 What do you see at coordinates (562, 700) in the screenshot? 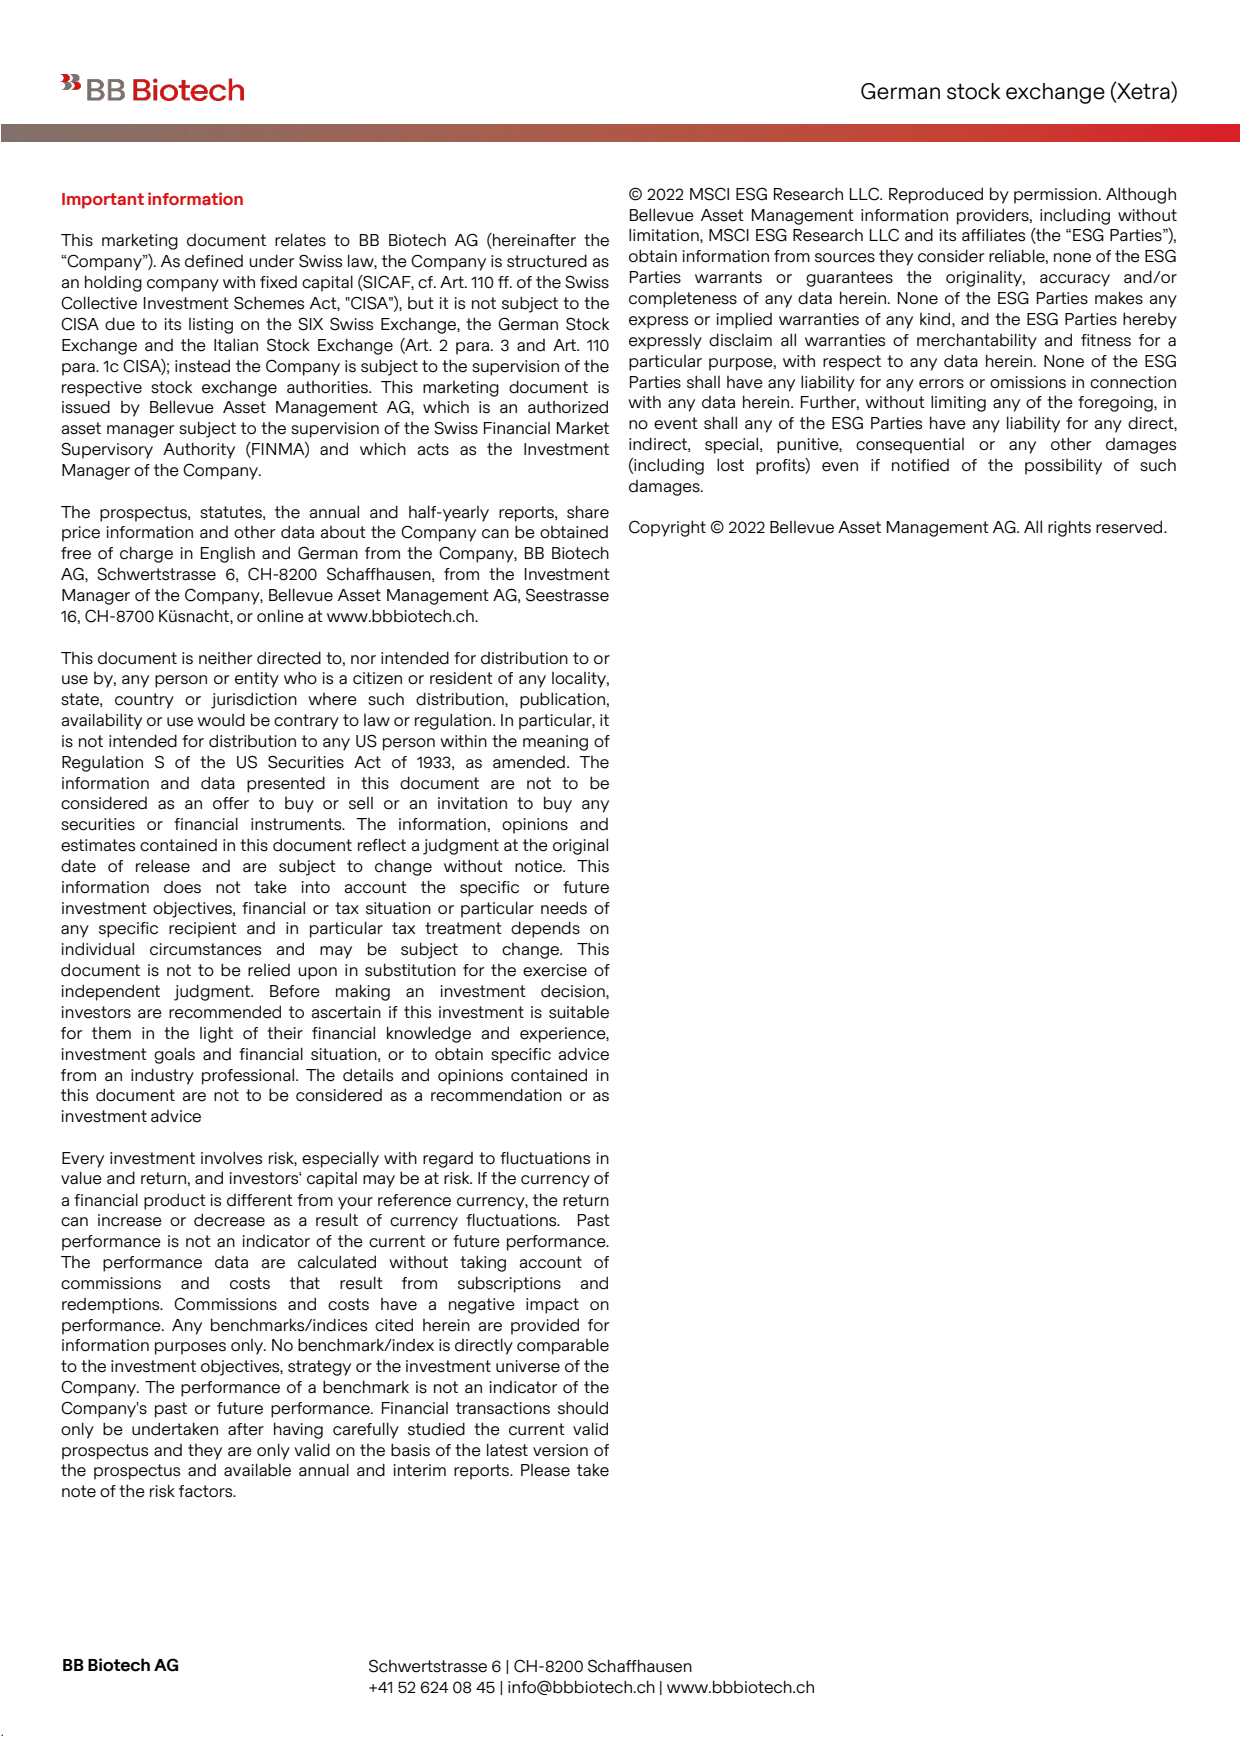
I see `publication` at bounding box center [562, 700].
